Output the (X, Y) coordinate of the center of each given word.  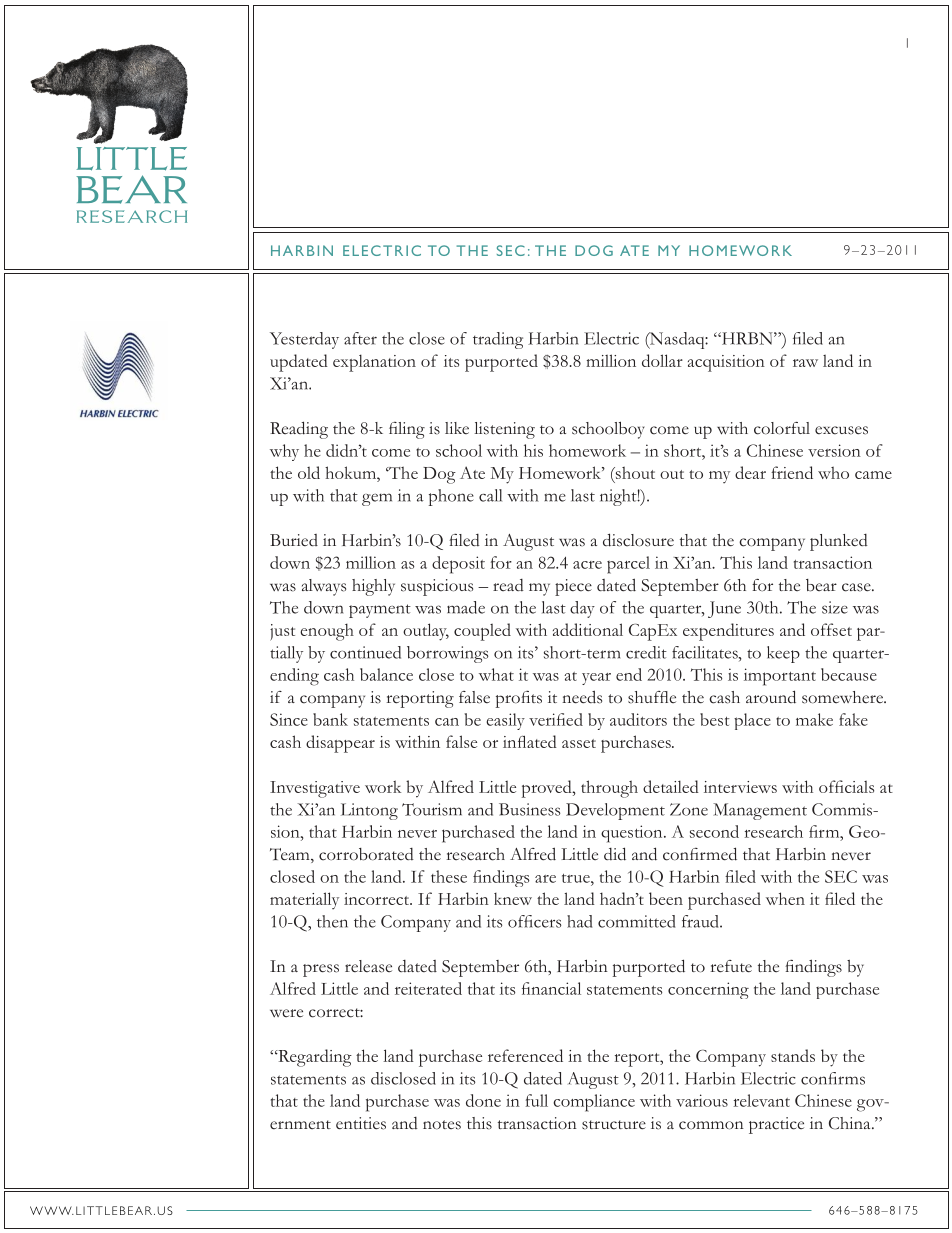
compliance (594, 1103)
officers (534, 921)
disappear (340, 744)
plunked (839, 542)
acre (587, 565)
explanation (374, 363)
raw (805, 363)
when (785, 898)
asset (579, 743)
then (332, 921)
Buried (294, 540)
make (814, 719)
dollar (662, 360)
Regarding (314, 1058)
